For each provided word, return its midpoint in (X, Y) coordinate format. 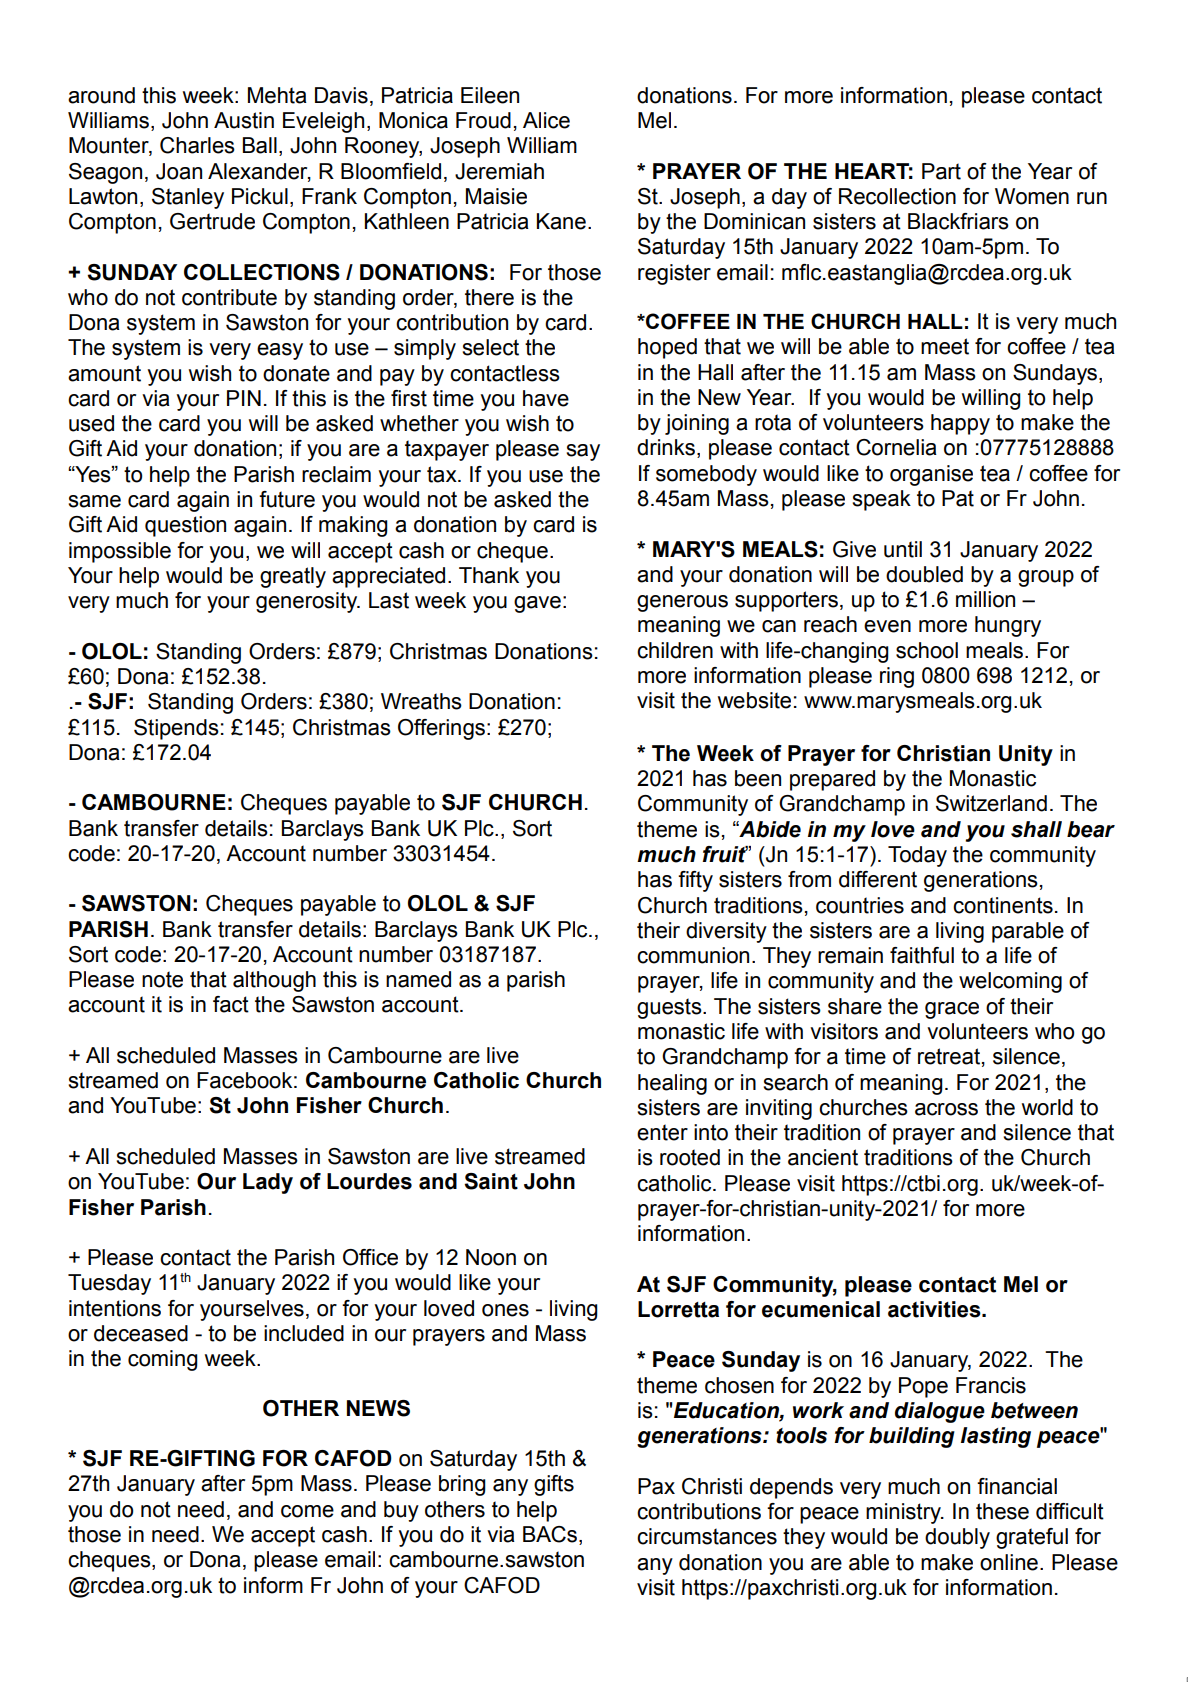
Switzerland (991, 803)
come (307, 1511)
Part (941, 171)
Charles (197, 145)
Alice (546, 120)
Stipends (176, 729)
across (946, 1109)
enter (662, 1132)
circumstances (707, 1536)
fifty (695, 881)
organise (931, 475)
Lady (268, 1183)
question (185, 526)
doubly (957, 1538)
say (583, 452)
